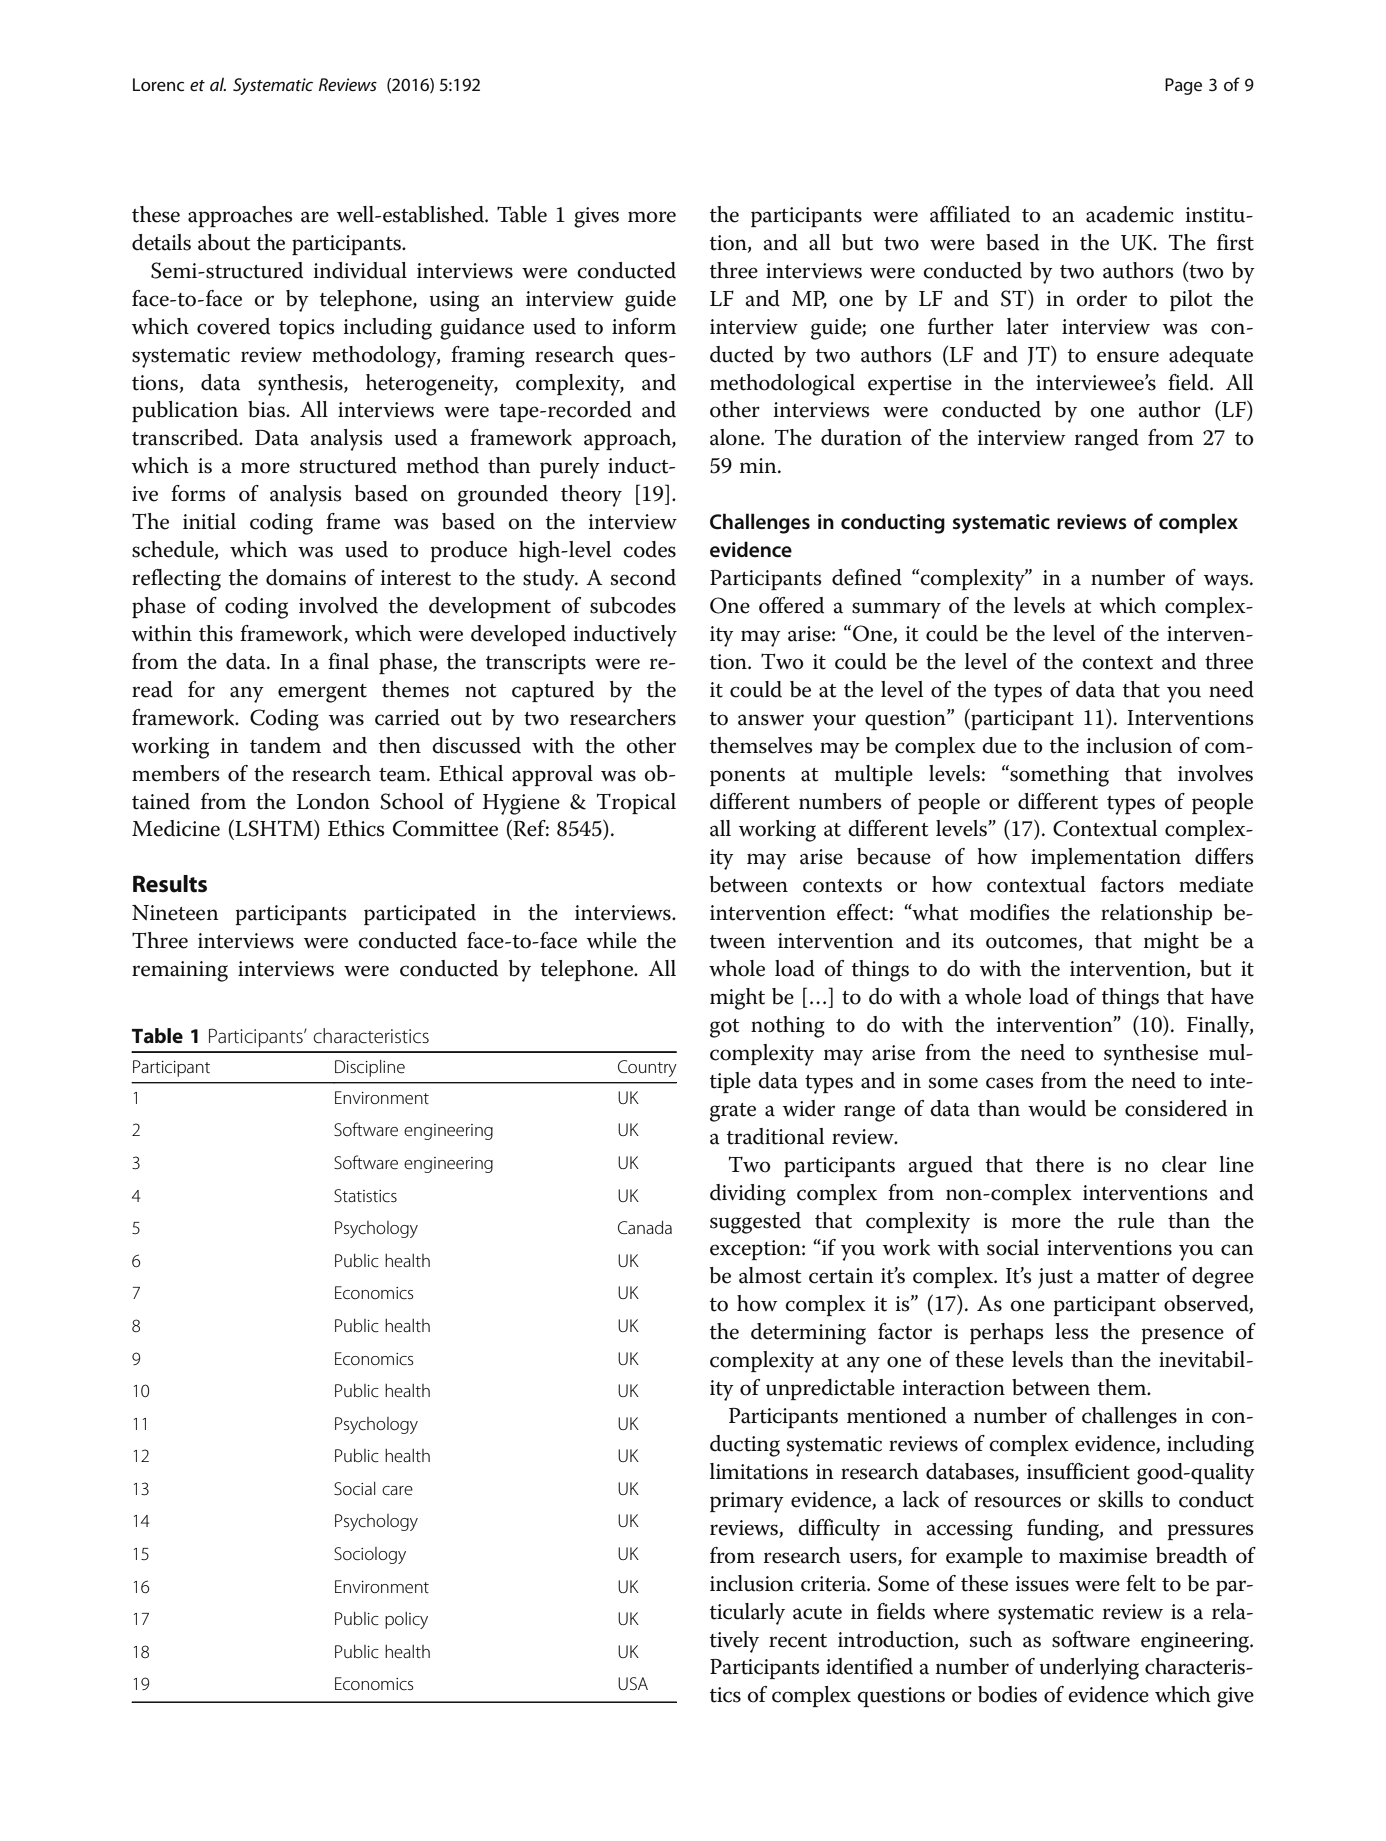  What do you see at coordinates (1183, 86) in the page?
I see `Page` at bounding box center [1183, 86].
